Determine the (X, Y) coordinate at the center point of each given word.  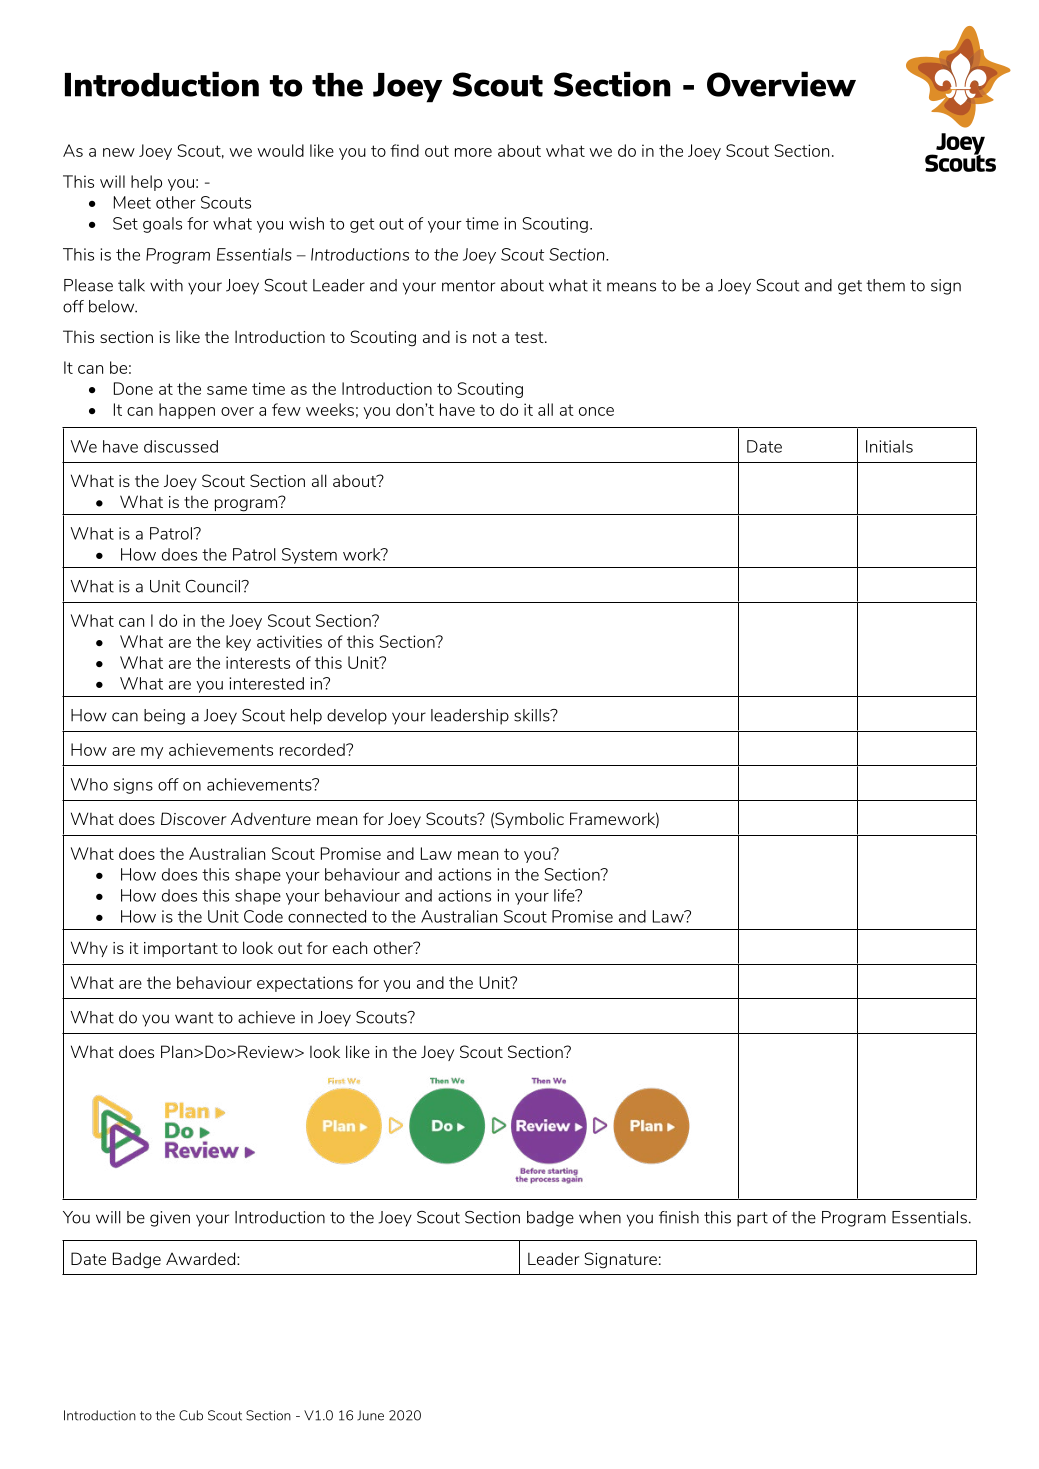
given (170, 1219)
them (885, 285)
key (238, 643)
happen (187, 411)
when (600, 1217)
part (752, 1219)
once (596, 411)
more (473, 152)
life (565, 895)
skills (533, 715)
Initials (889, 446)
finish (679, 1217)
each (350, 947)
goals (162, 225)
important (181, 949)
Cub (191, 1415)
